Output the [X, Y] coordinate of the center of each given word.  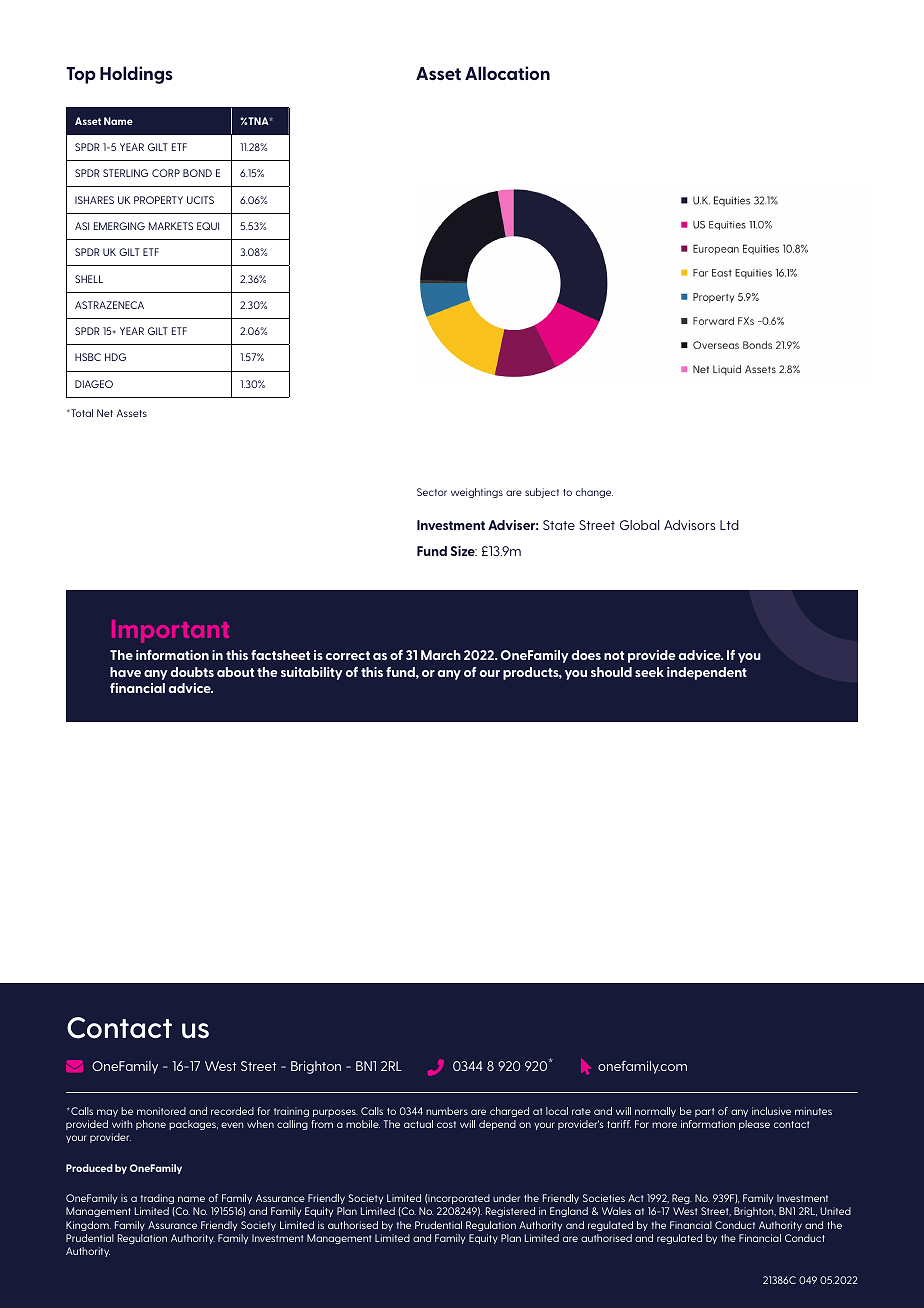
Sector [432, 492]
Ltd [729, 525]
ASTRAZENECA [109, 305]
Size [464, 551]
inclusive [771, 1111]
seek [649, 672]
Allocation [507, 73]
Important [170, 631]
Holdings [136, 75]
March [441, 655]
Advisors [690, 525]
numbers [447, 1111]
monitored [161, 1111]
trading [157, 1201]
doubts [192, 672]
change [594, 493]
